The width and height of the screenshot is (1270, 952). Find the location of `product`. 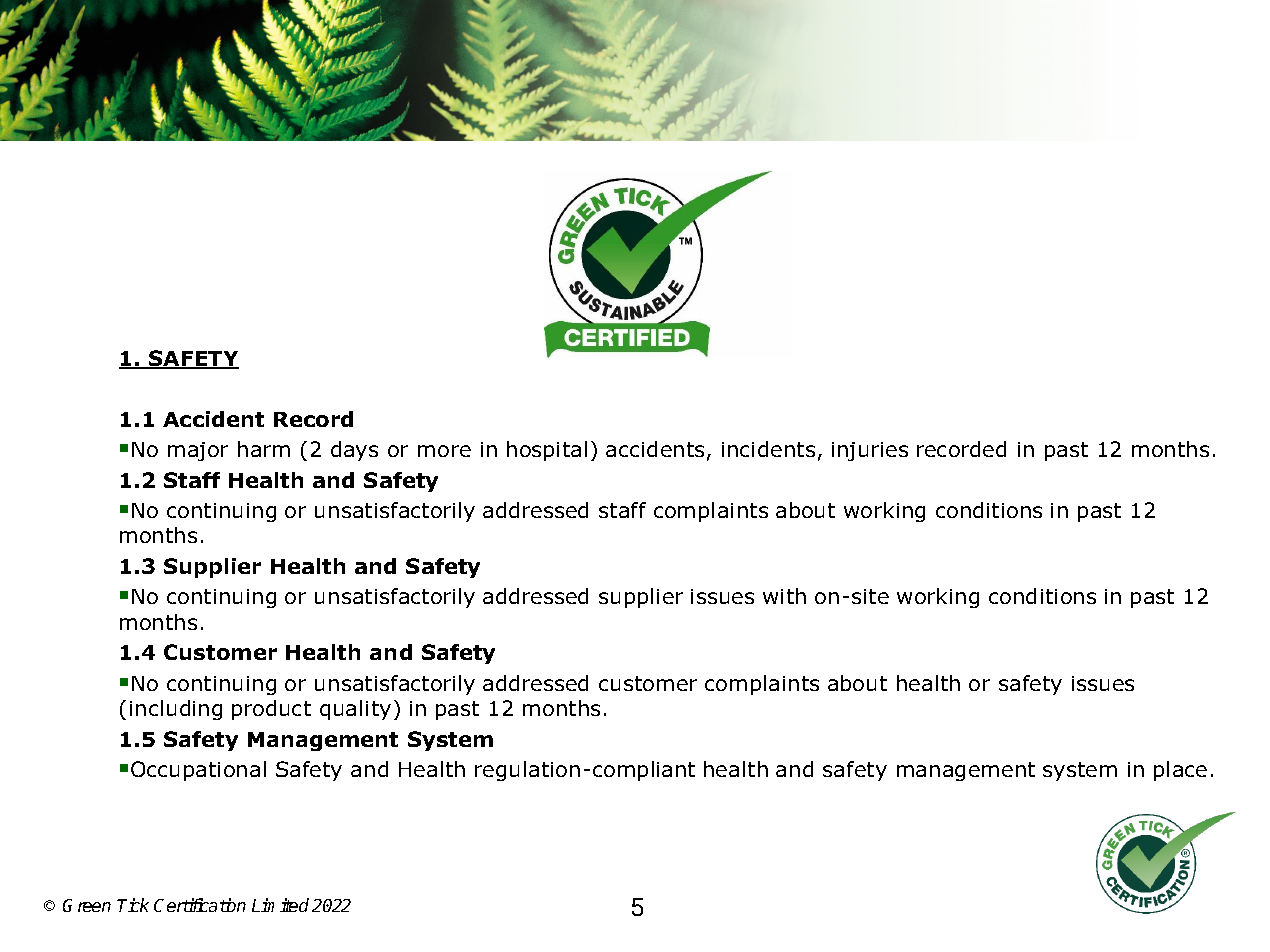

product is located at coordinates (271, 710).
